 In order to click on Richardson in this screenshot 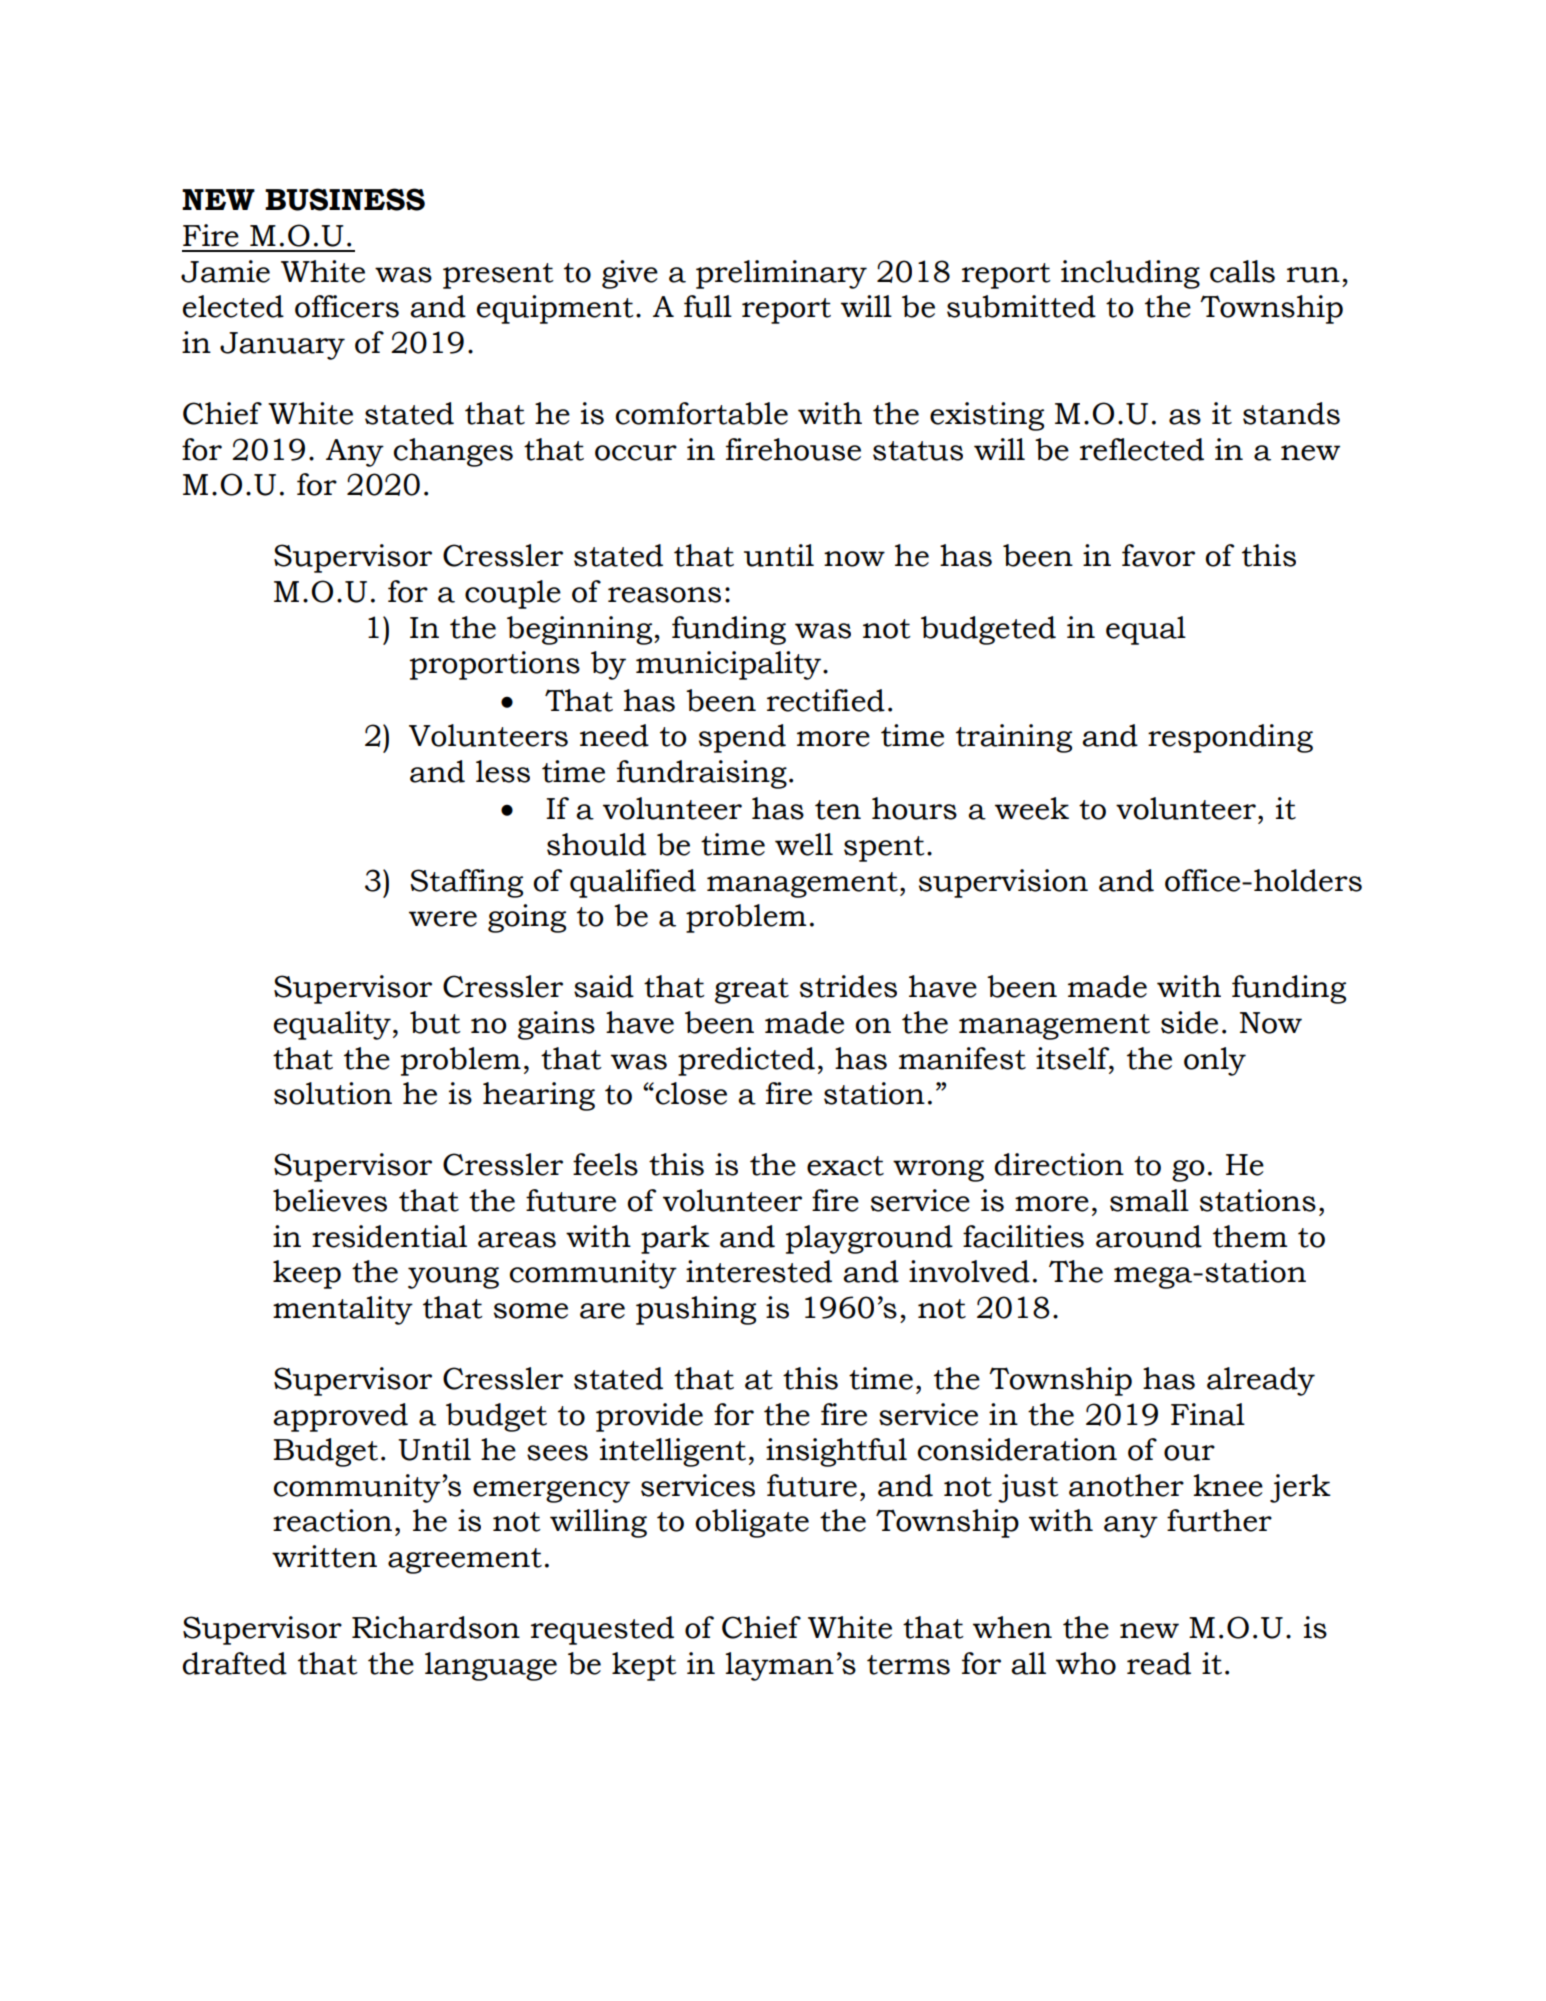, I will do `click(436, 1627)`.
